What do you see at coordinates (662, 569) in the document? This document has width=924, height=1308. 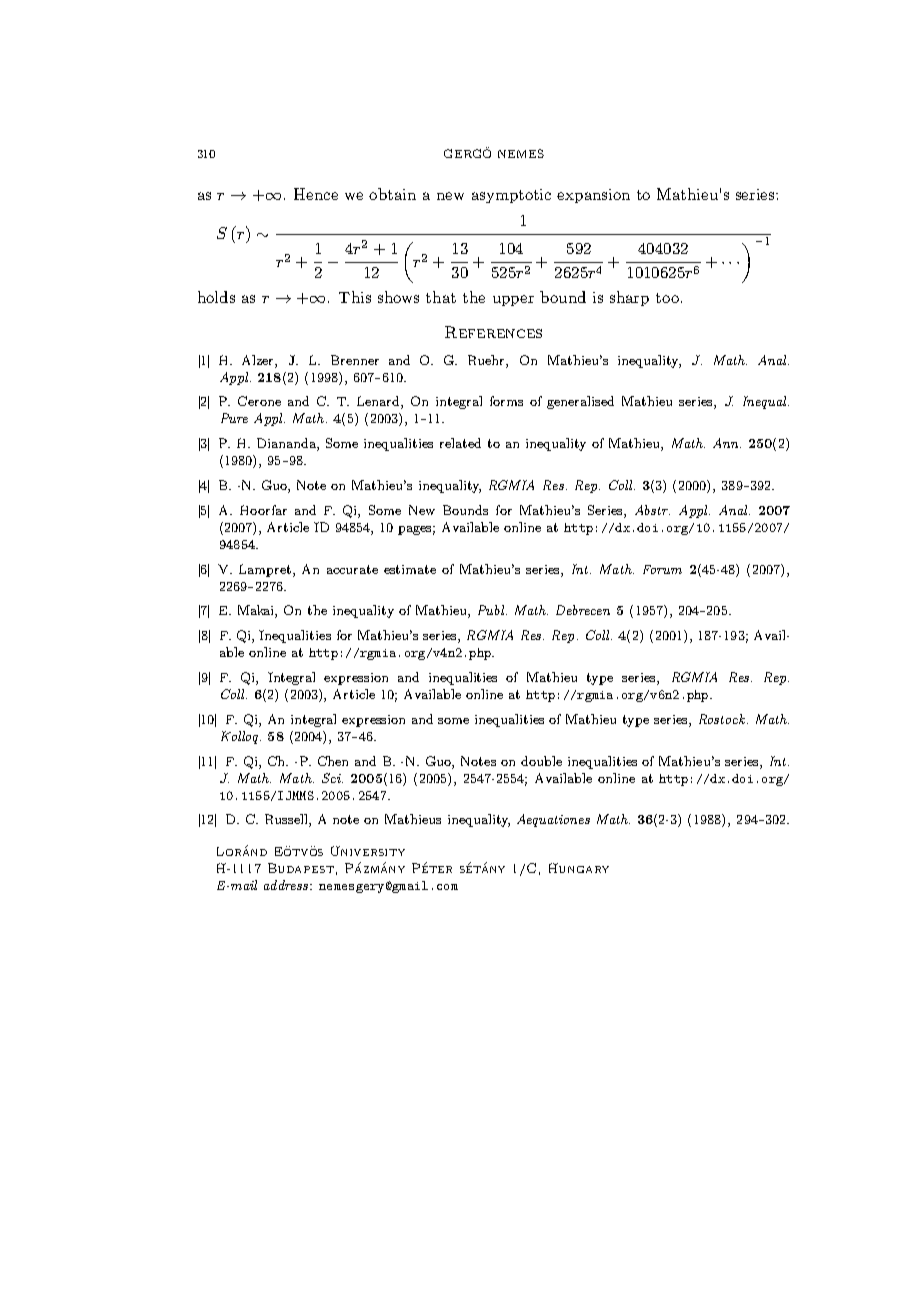 I see `Forum` at bounding box center [662, 569].
